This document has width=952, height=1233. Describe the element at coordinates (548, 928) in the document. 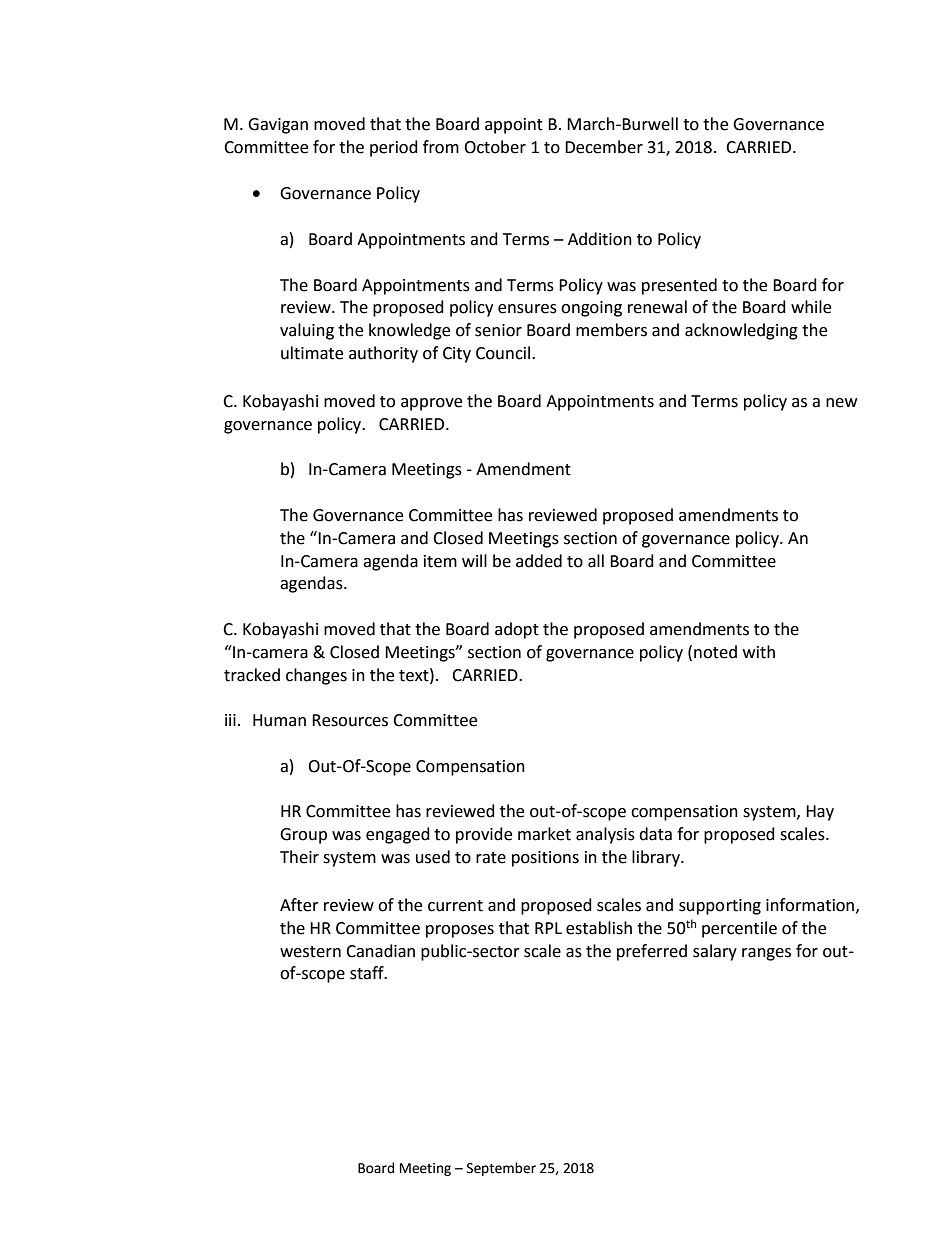

I see `RPL` at that location.
